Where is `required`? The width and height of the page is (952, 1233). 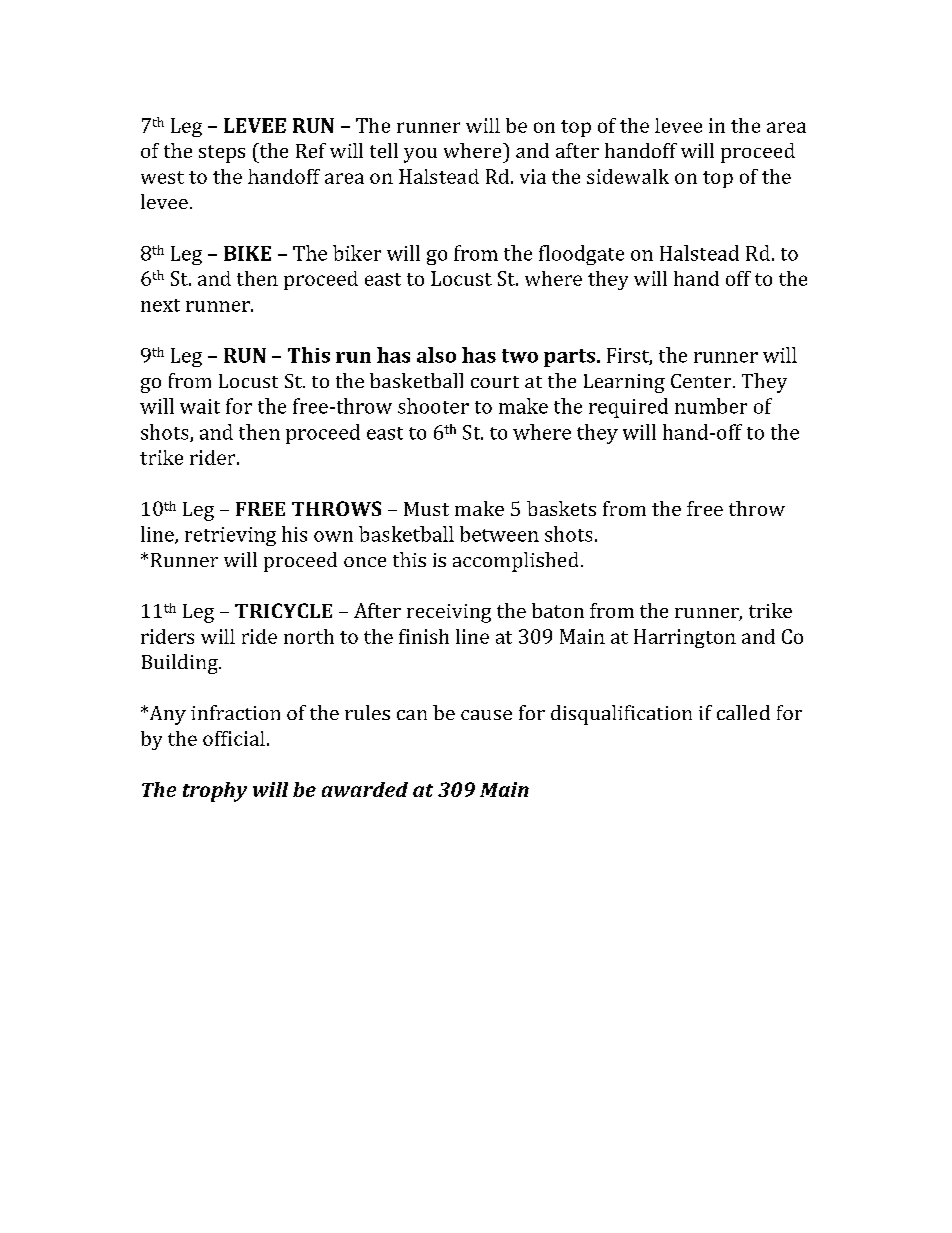 required is located at coordinates (628, 408).
